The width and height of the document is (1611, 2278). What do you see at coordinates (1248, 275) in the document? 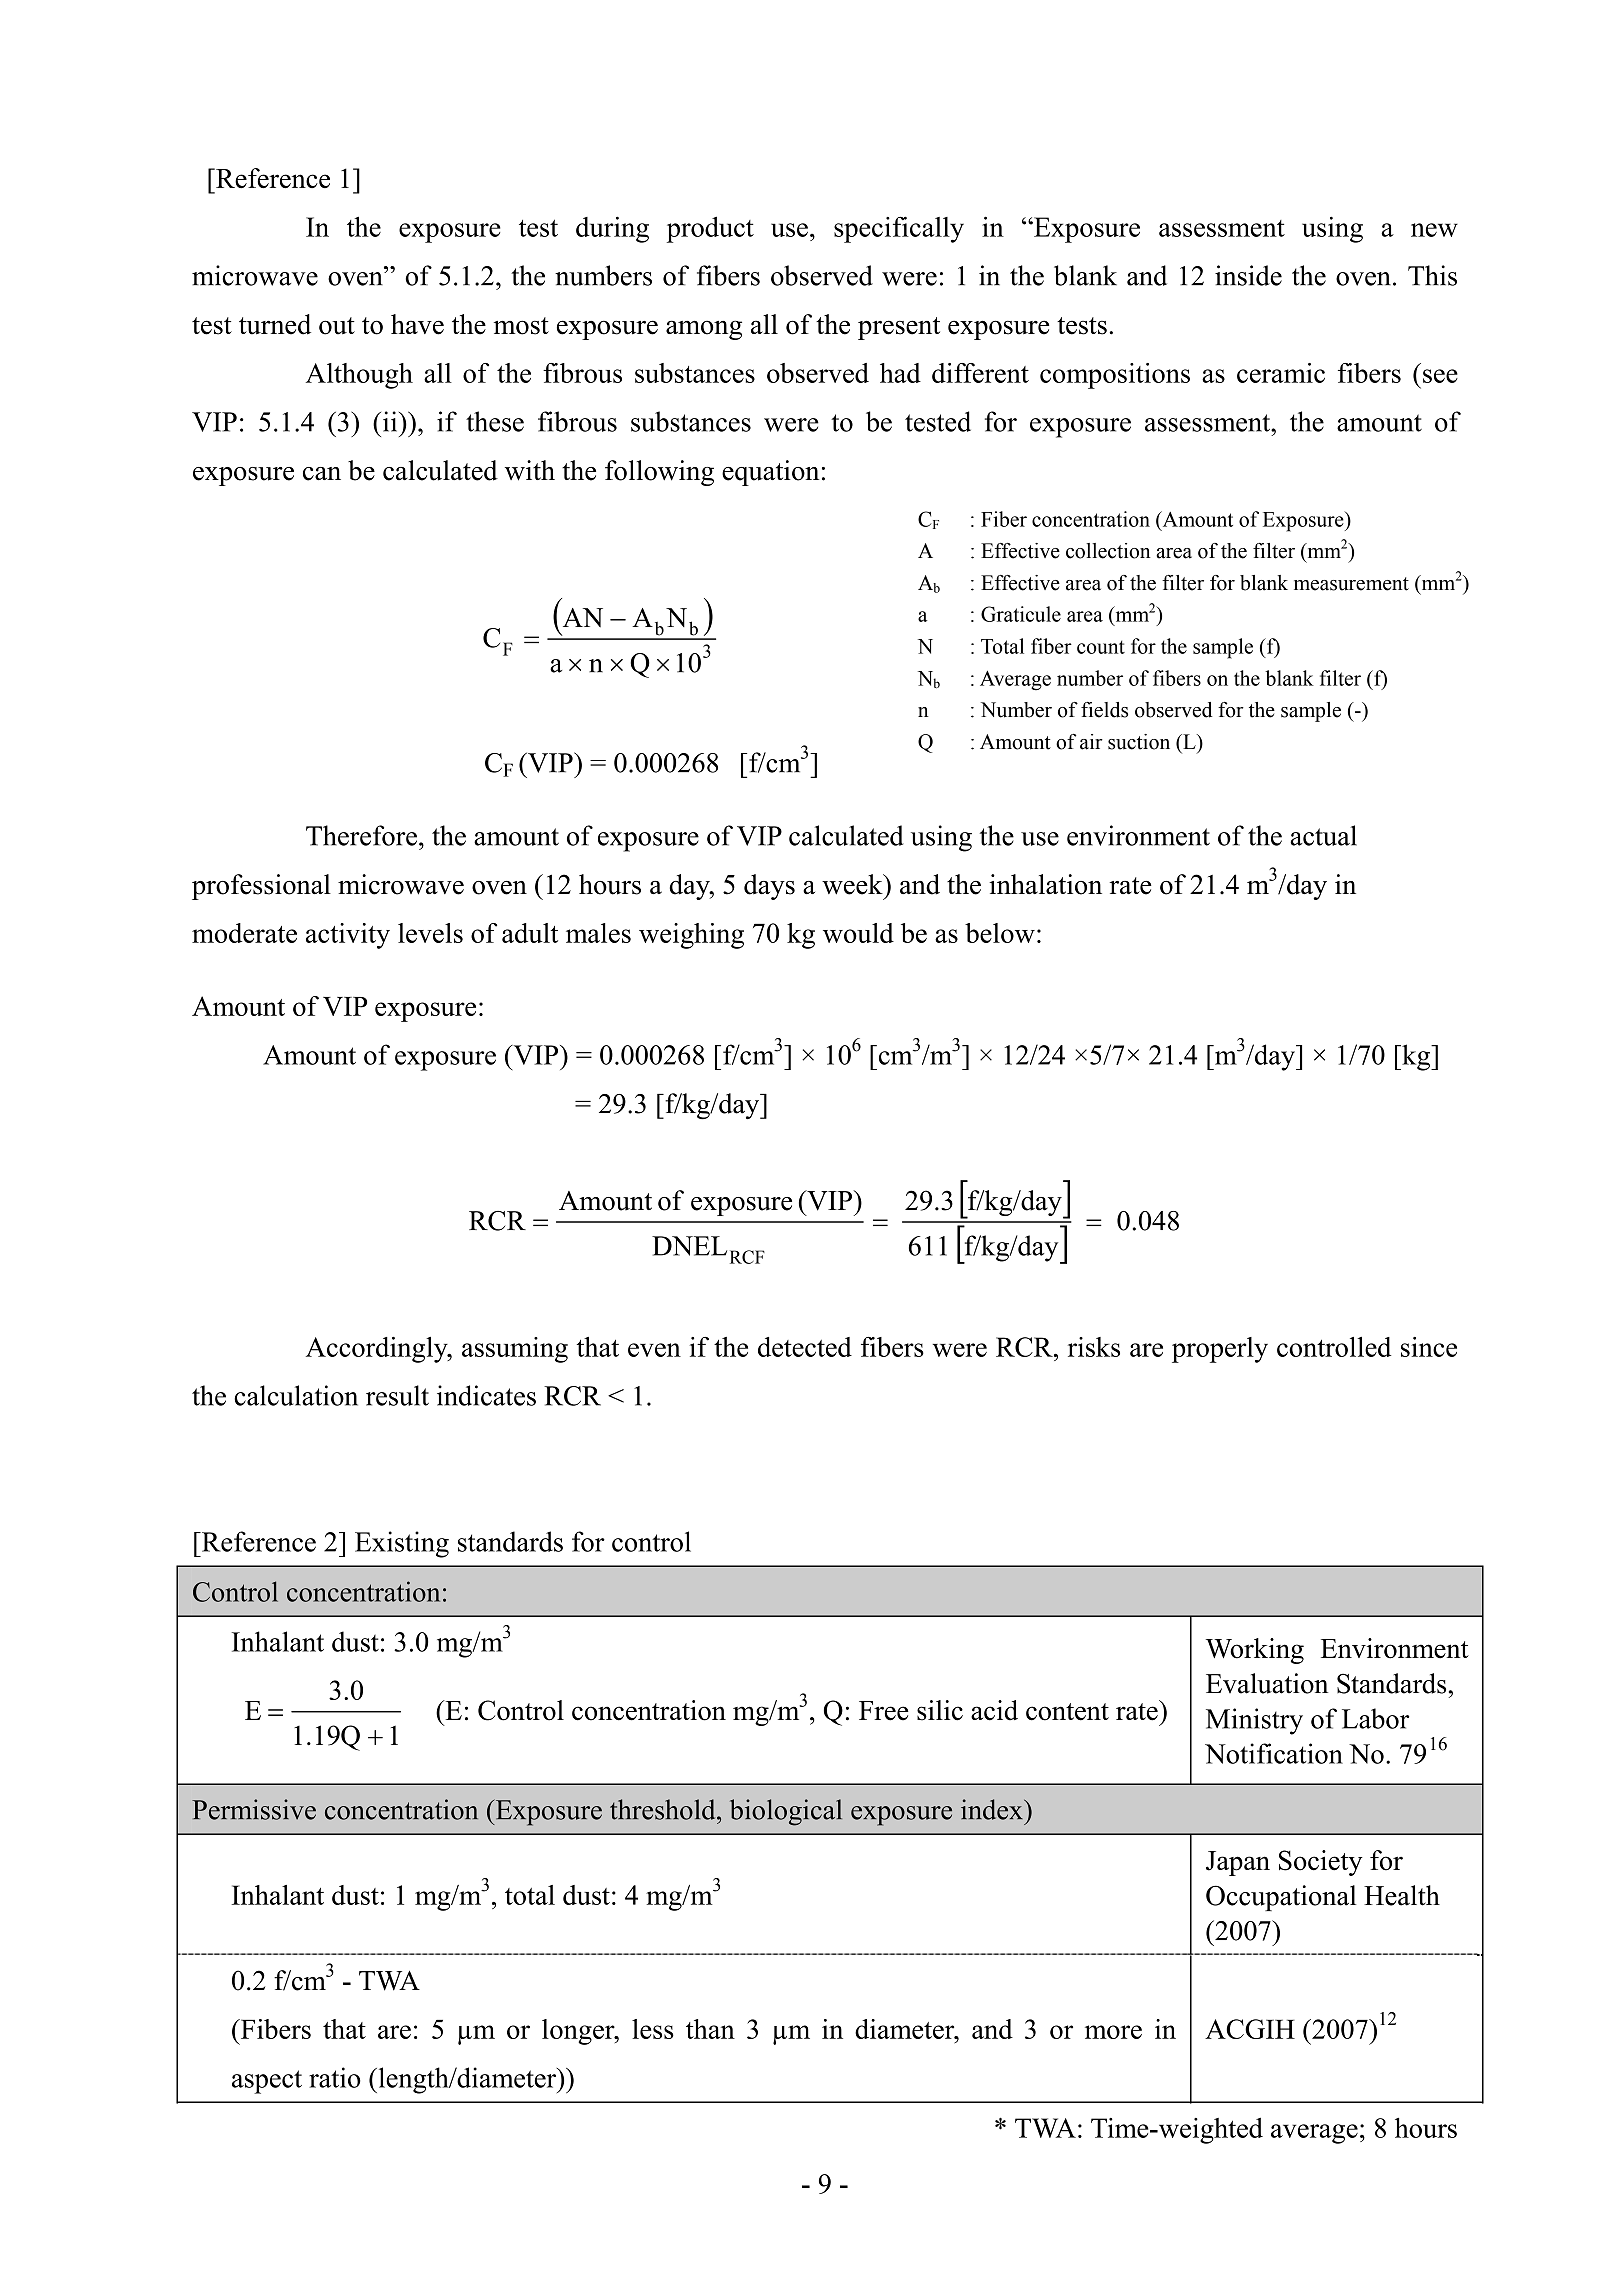
I see `inside` at bounding box center [1248, 275].
